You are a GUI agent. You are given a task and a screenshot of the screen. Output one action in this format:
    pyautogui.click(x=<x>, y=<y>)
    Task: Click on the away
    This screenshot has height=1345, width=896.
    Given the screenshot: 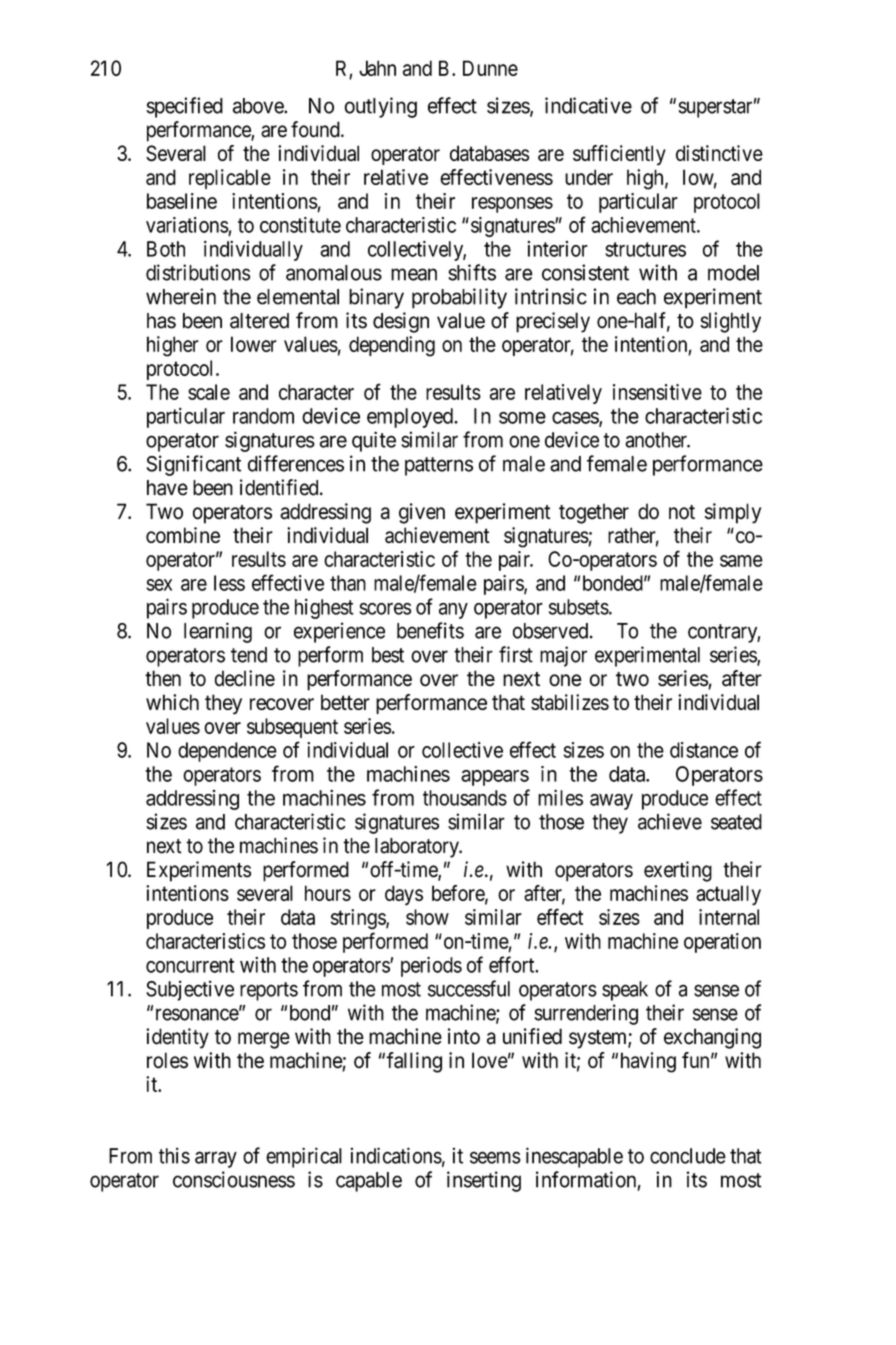 What is the action you would take?
    pyautogui.click(x=611, y=802)
